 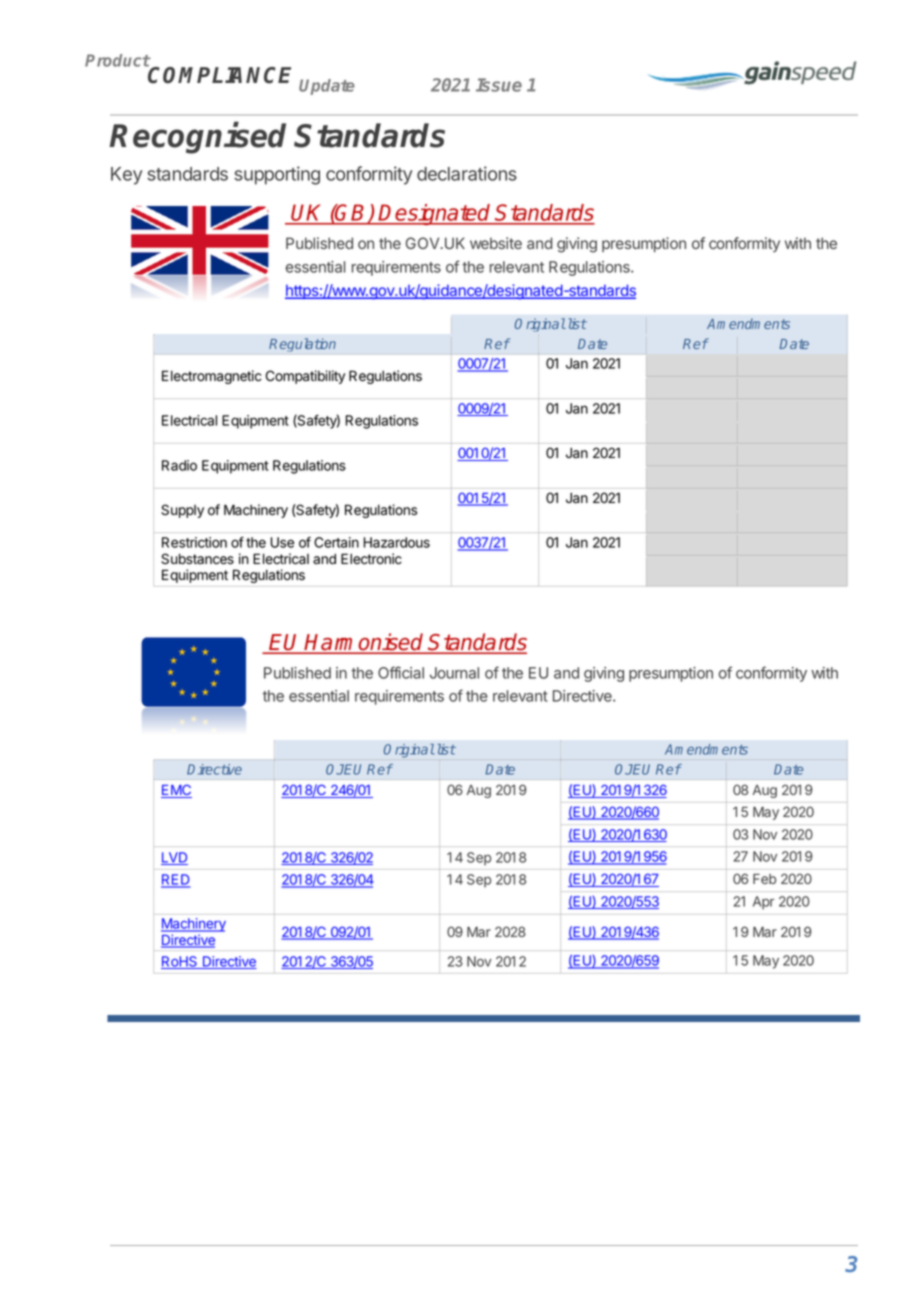 I want to click on declarations, so click(x=467, y=173).
